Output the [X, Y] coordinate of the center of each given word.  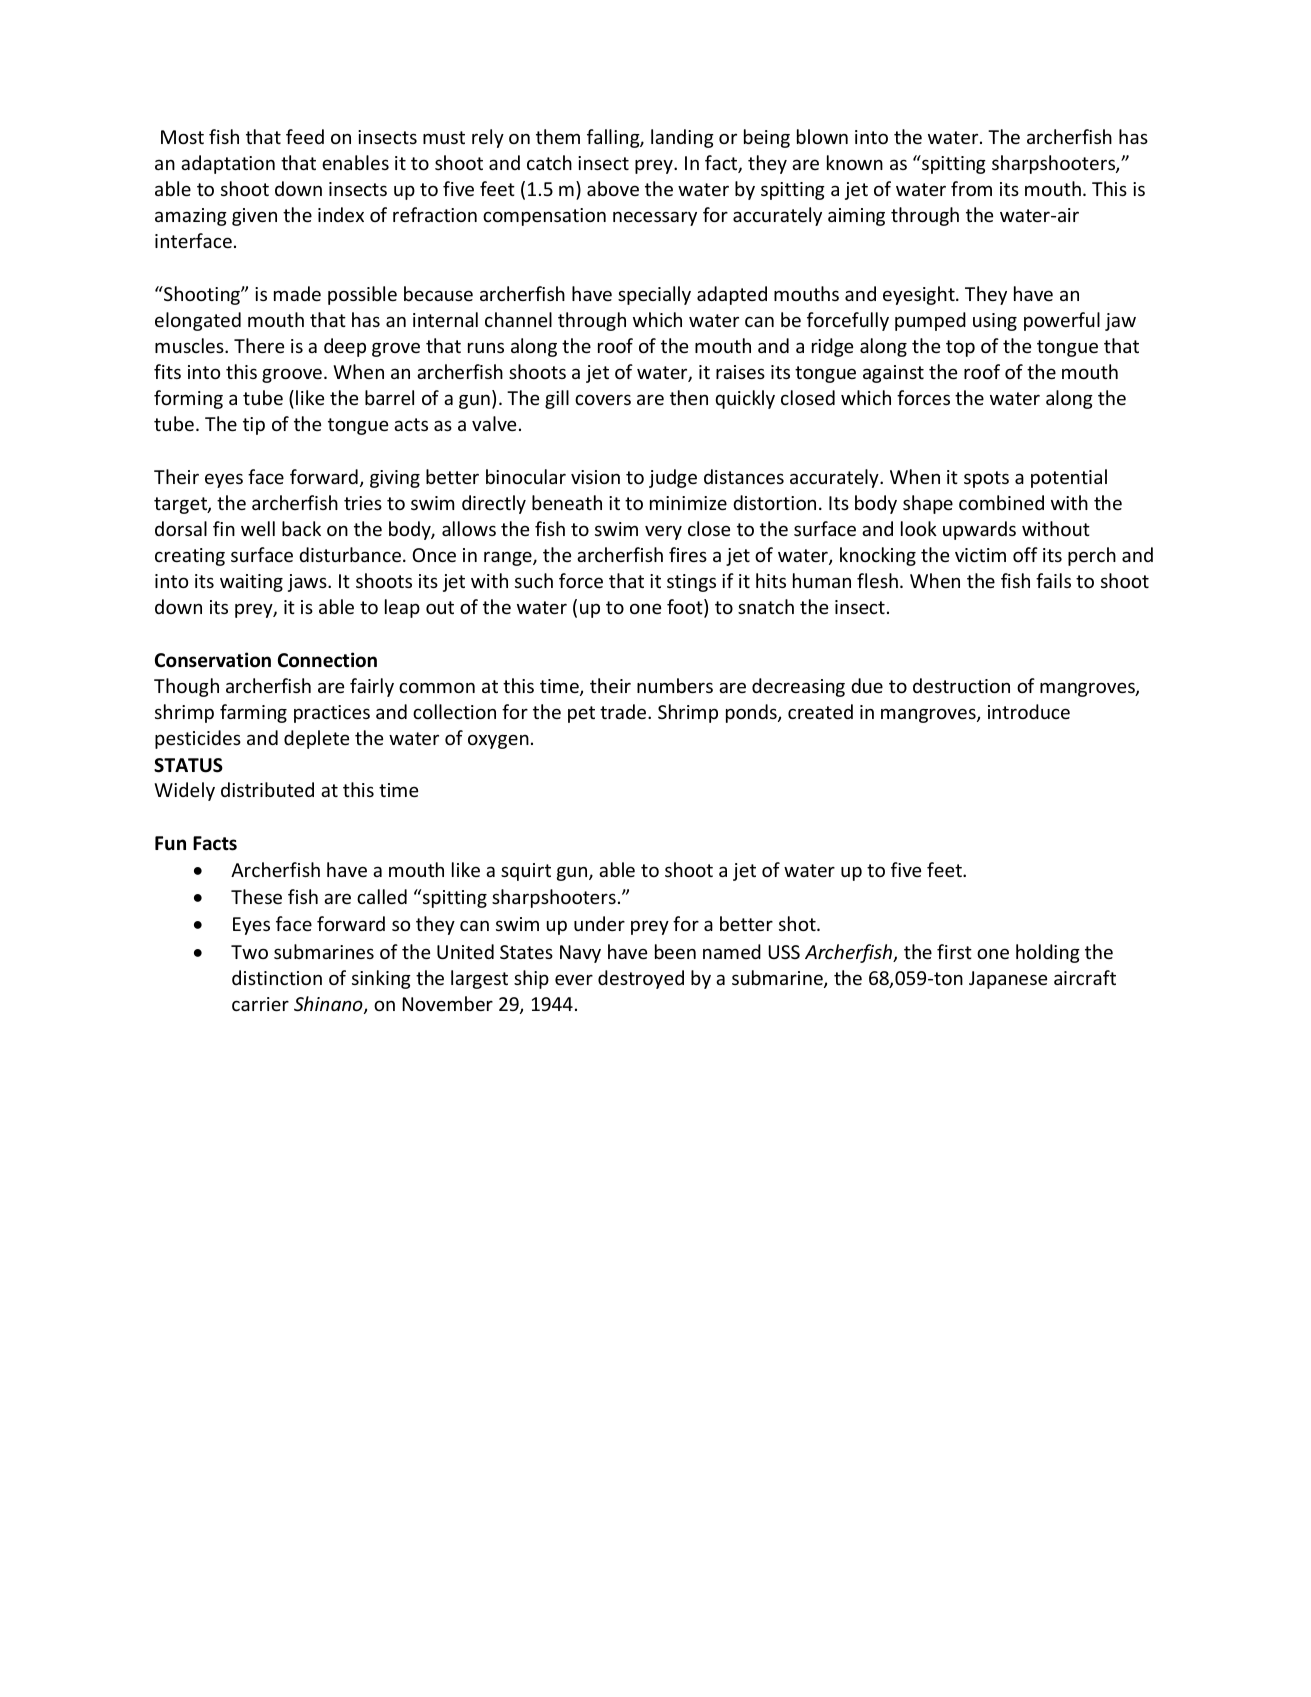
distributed [267, 789]
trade [624, 711]
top [960, 348]
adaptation [228, 164]
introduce [1029, 711]
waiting [251, 583]
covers [603, 399]
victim [980, 555]
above [613, 188]
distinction [277, 977]
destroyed [641, 979]
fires [688, 554]
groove [292, 375]
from [971, 188]
